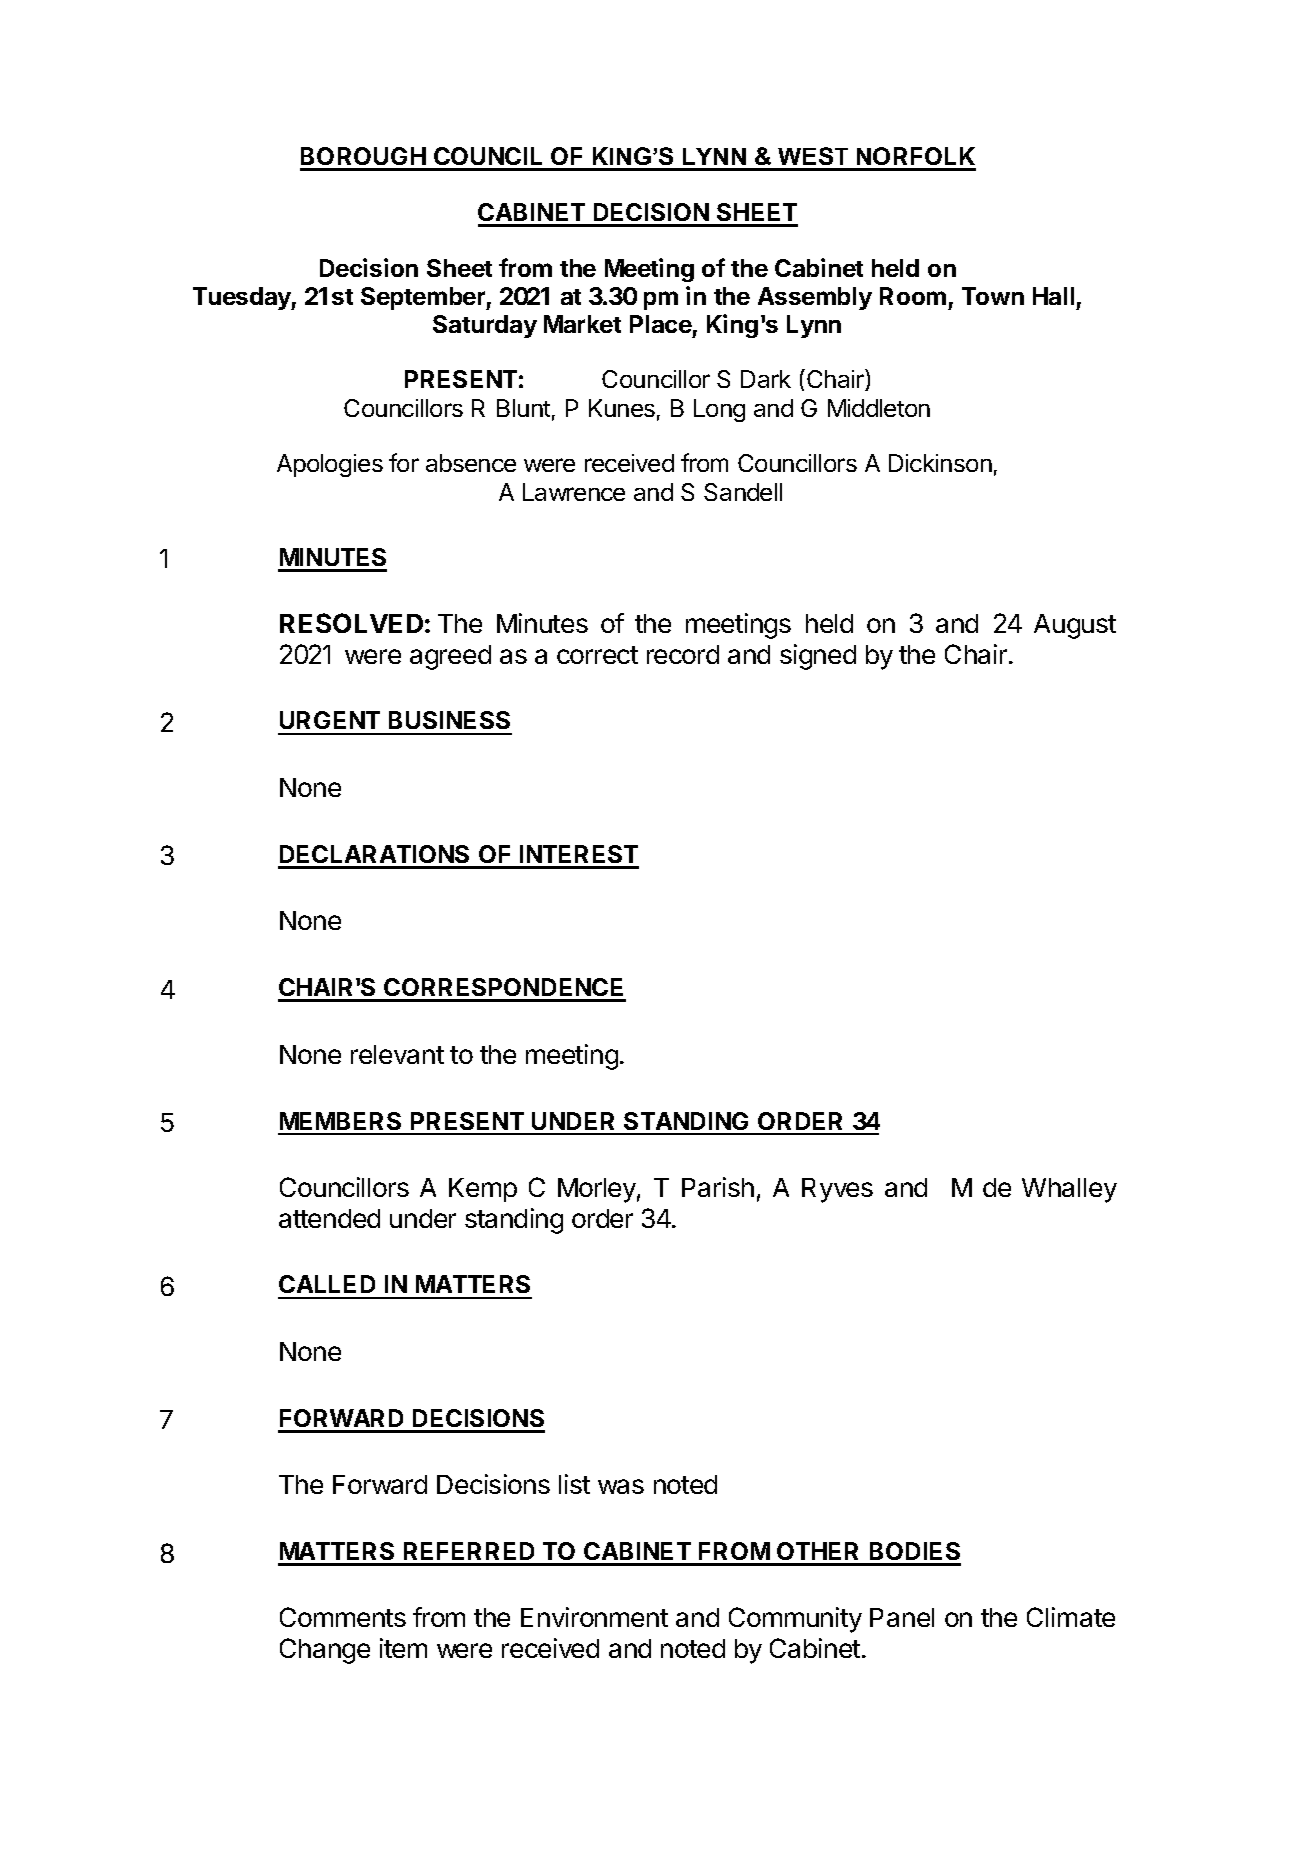 This screenshot has width=1315, height=1860. Describe the element at coordinates (485, 326) in the screenshot. I see `Saturday` at that location.
